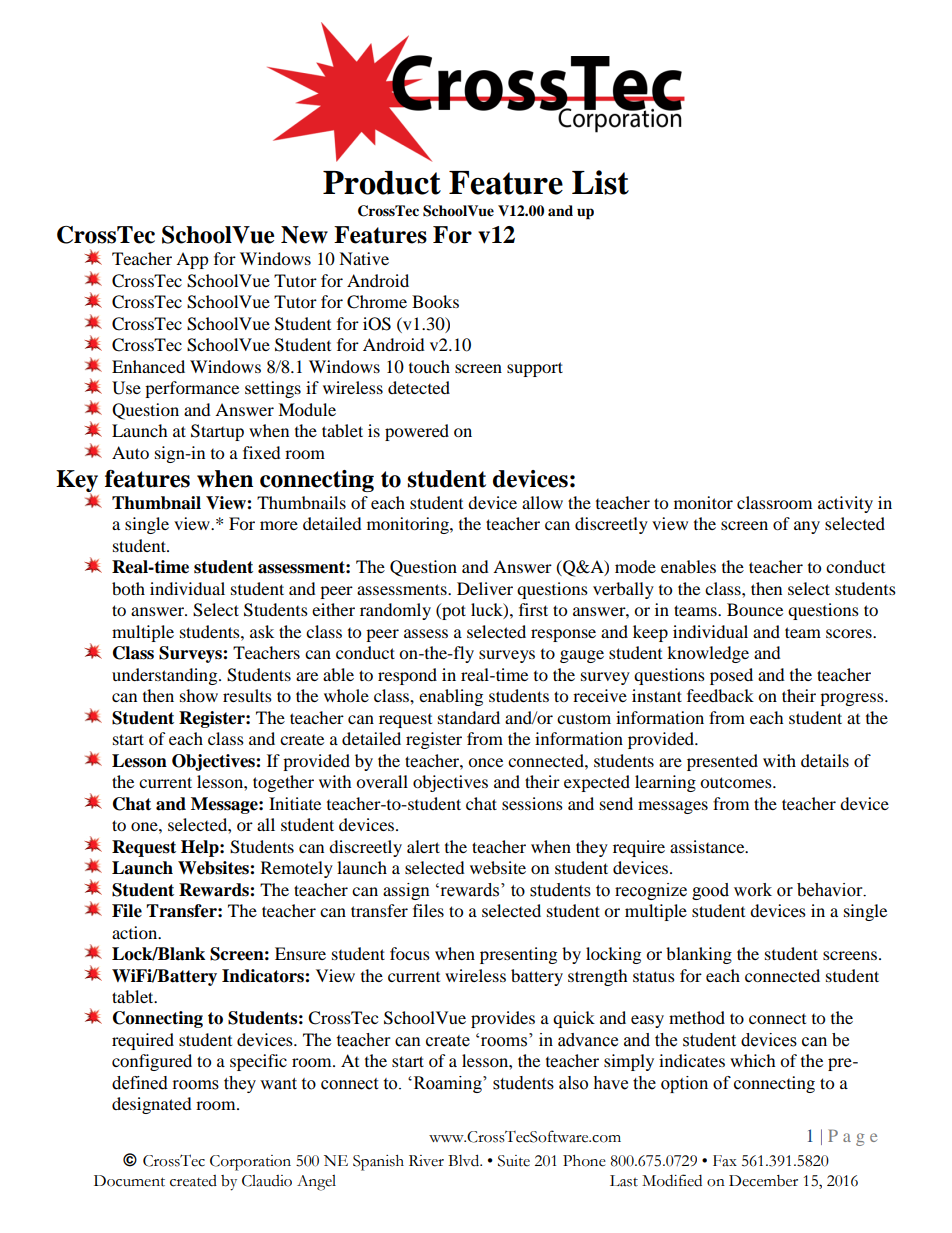 The height and width of the screenshot is (1233, 952). What do you see at coordinates (725, 1161) in the screenshot?
I see `Fax` at bounding box center [725, 1161].
